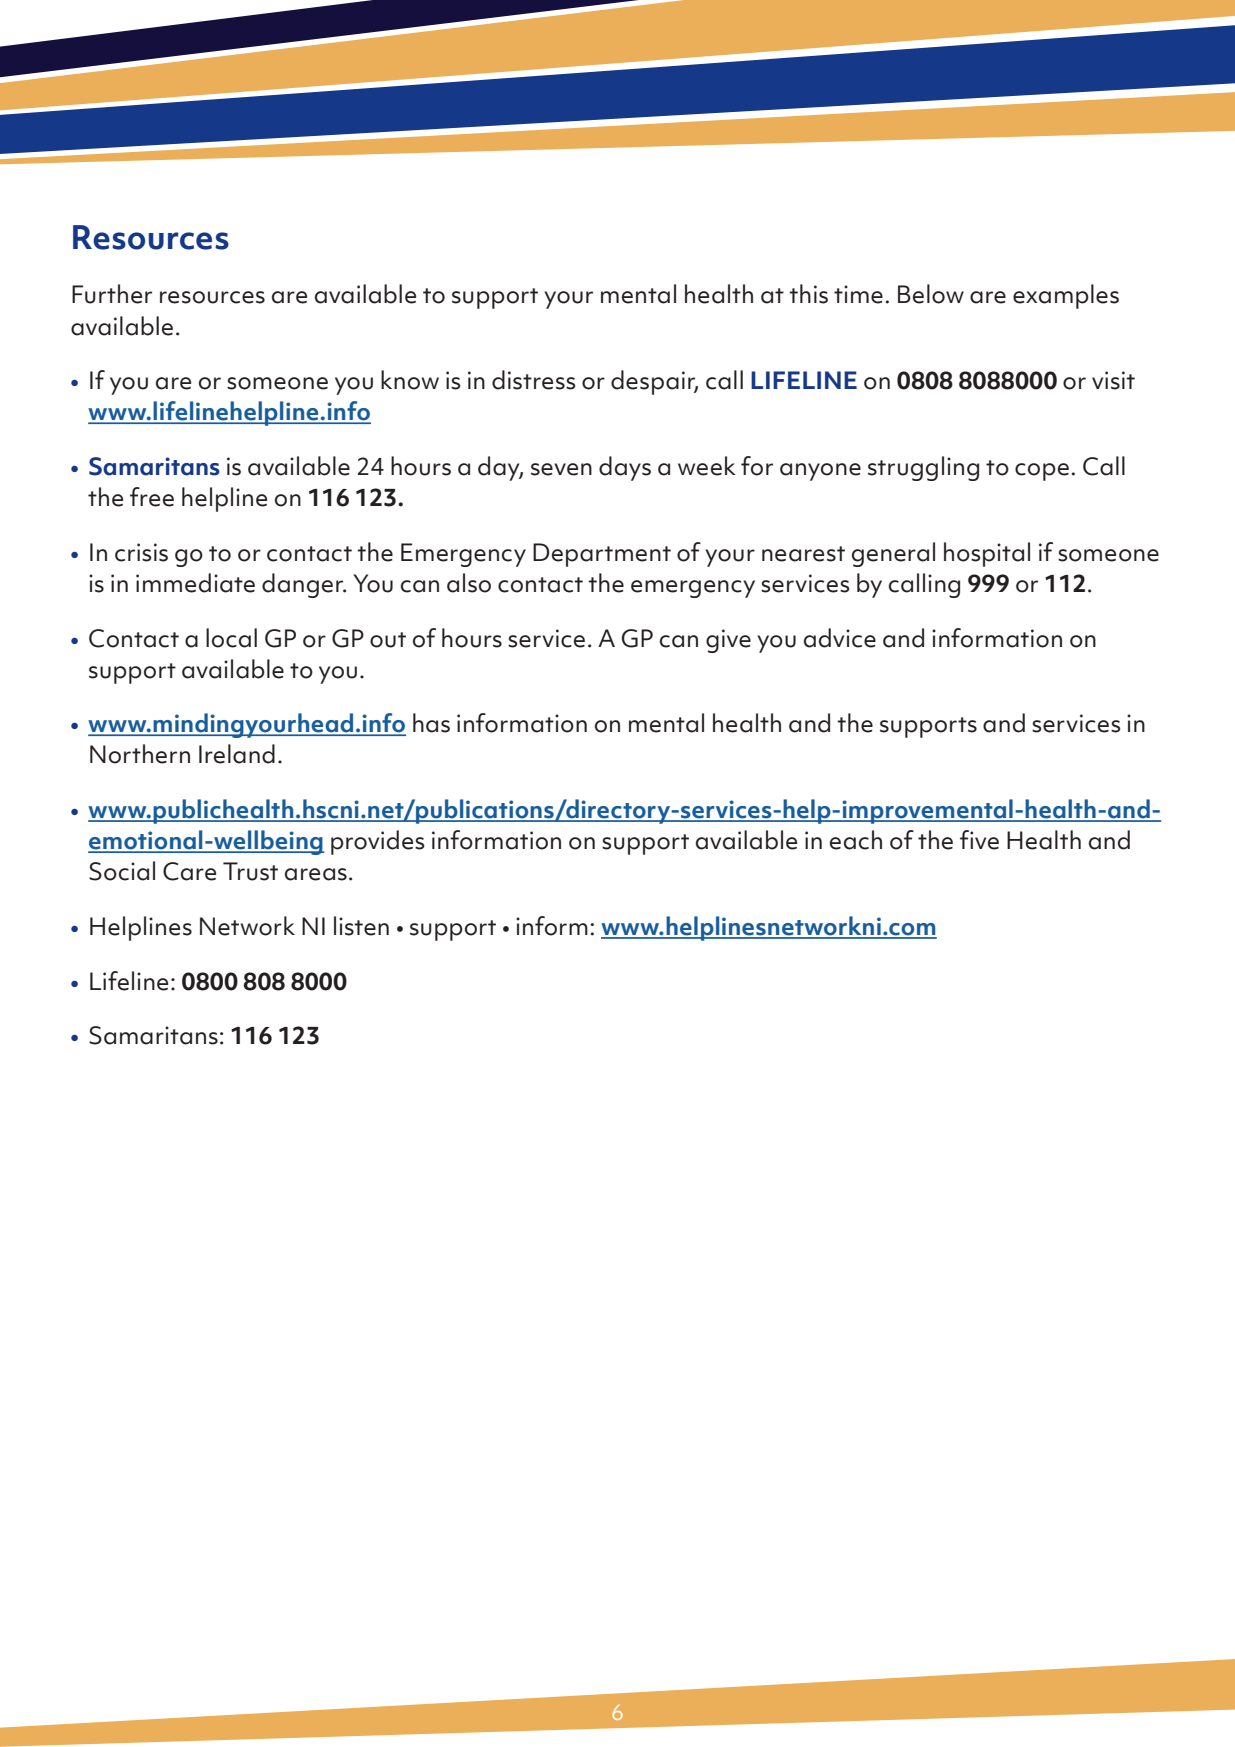 The image size is (1235, 1747). Describe the element at coordinates (361, 926) in the screenshot. I see `listen` at that location.
